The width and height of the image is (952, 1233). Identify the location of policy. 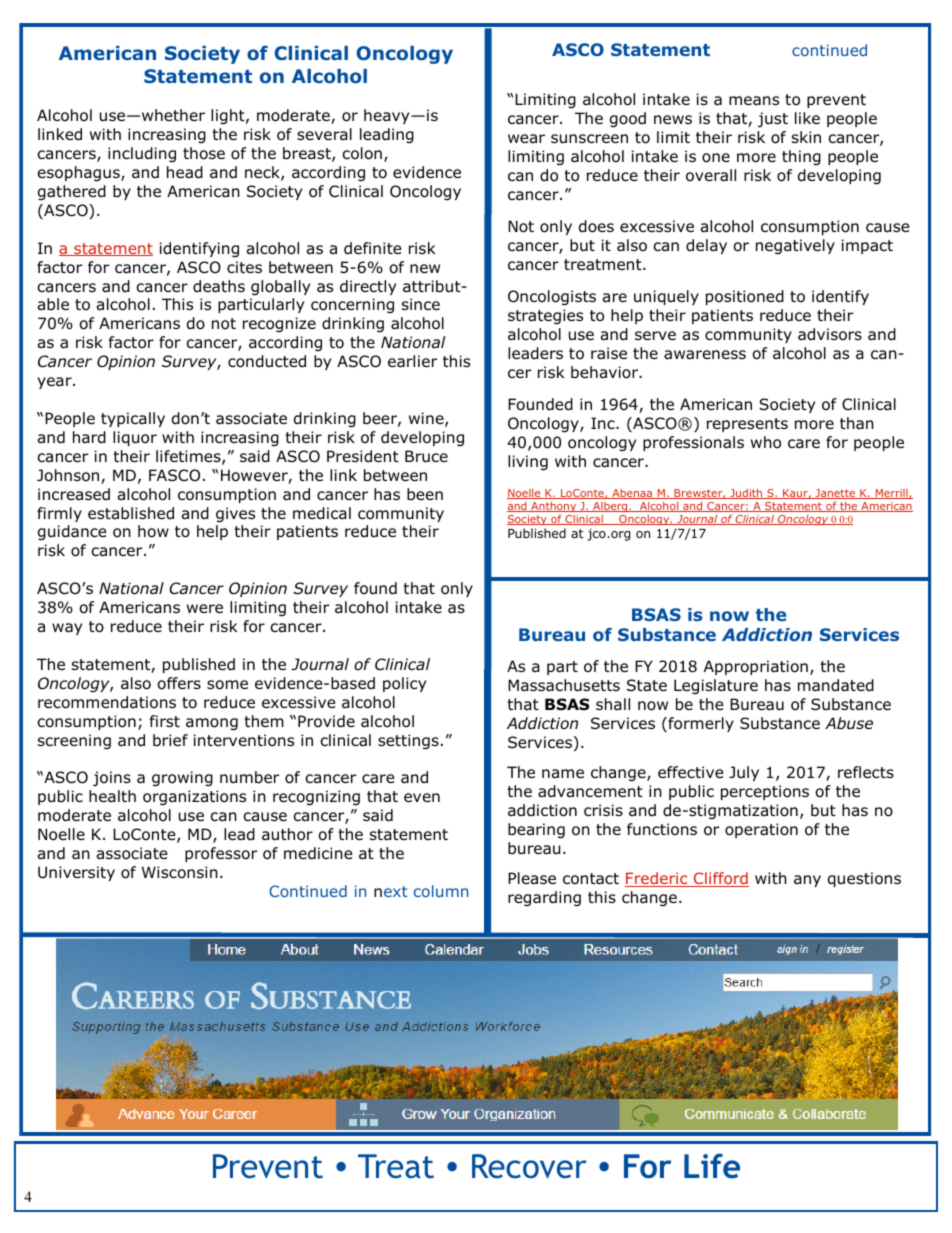
(404, 684).
